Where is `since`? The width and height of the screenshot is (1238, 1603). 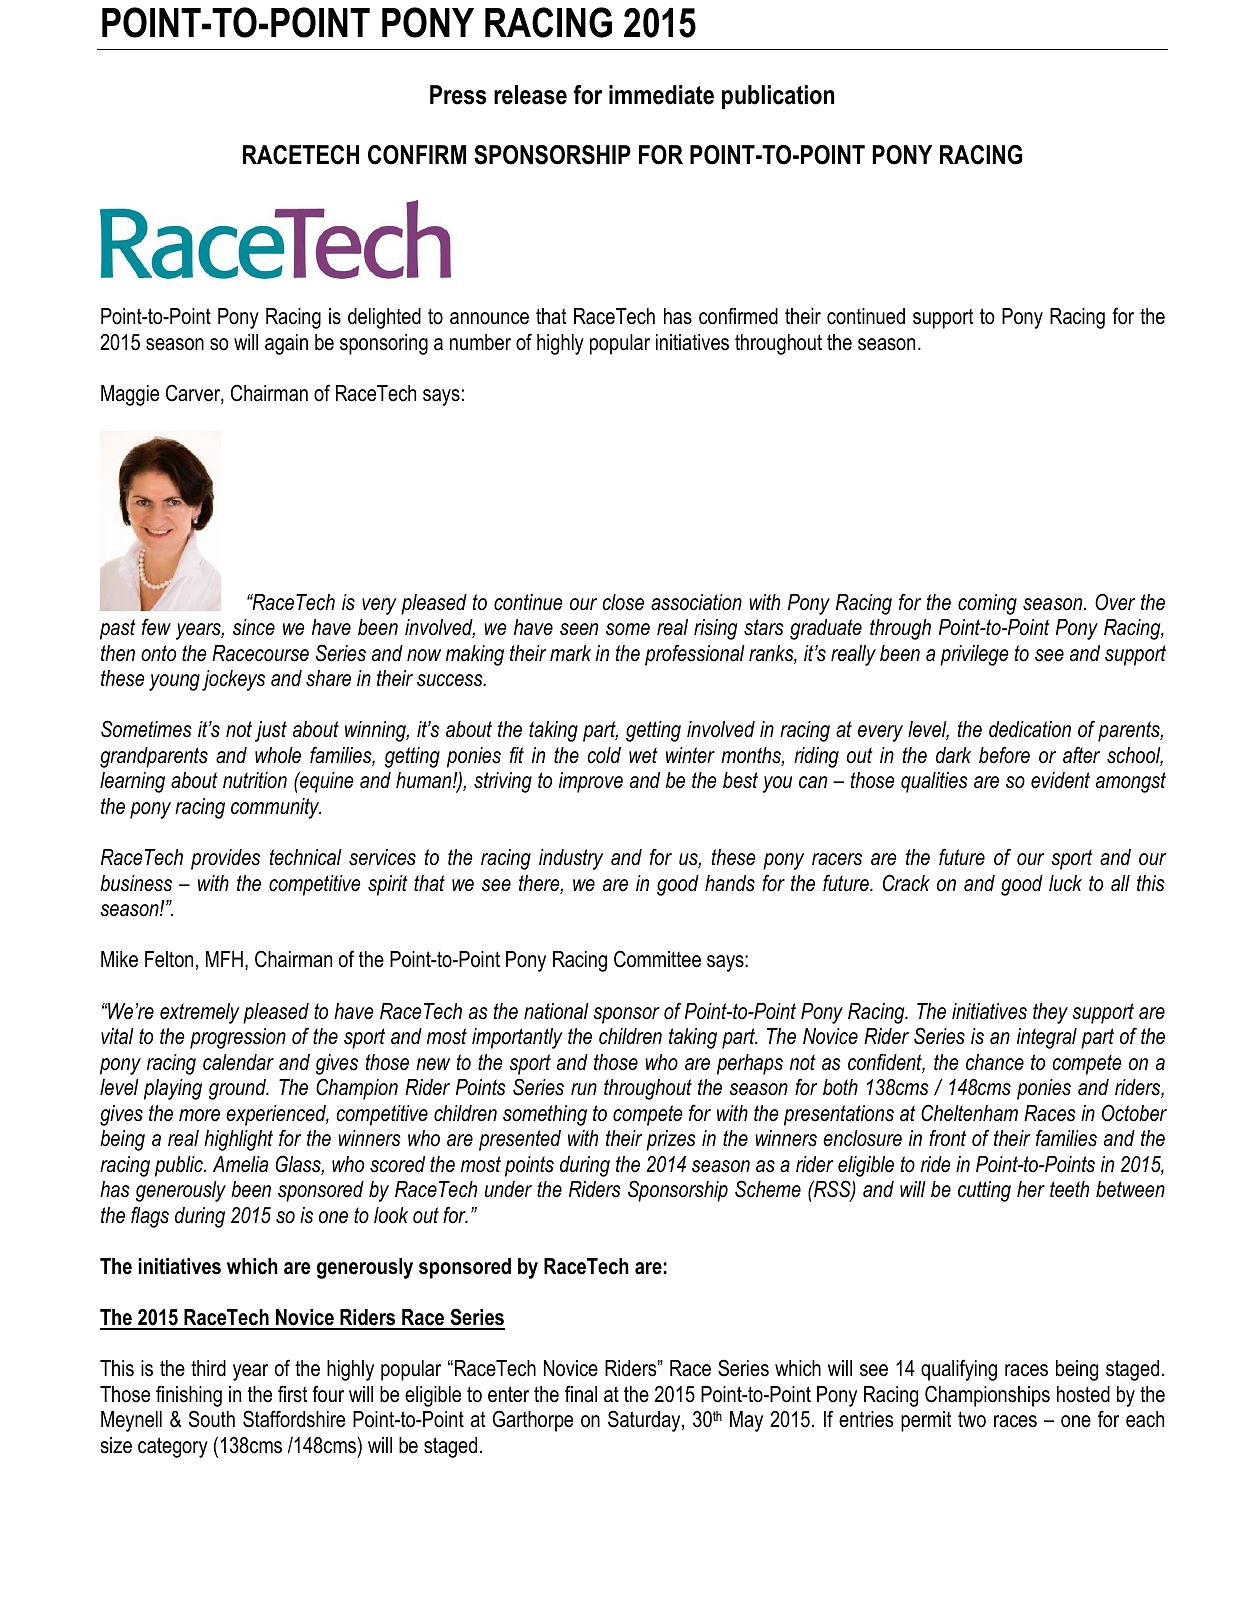
since is located at coordinates (254, 627).
